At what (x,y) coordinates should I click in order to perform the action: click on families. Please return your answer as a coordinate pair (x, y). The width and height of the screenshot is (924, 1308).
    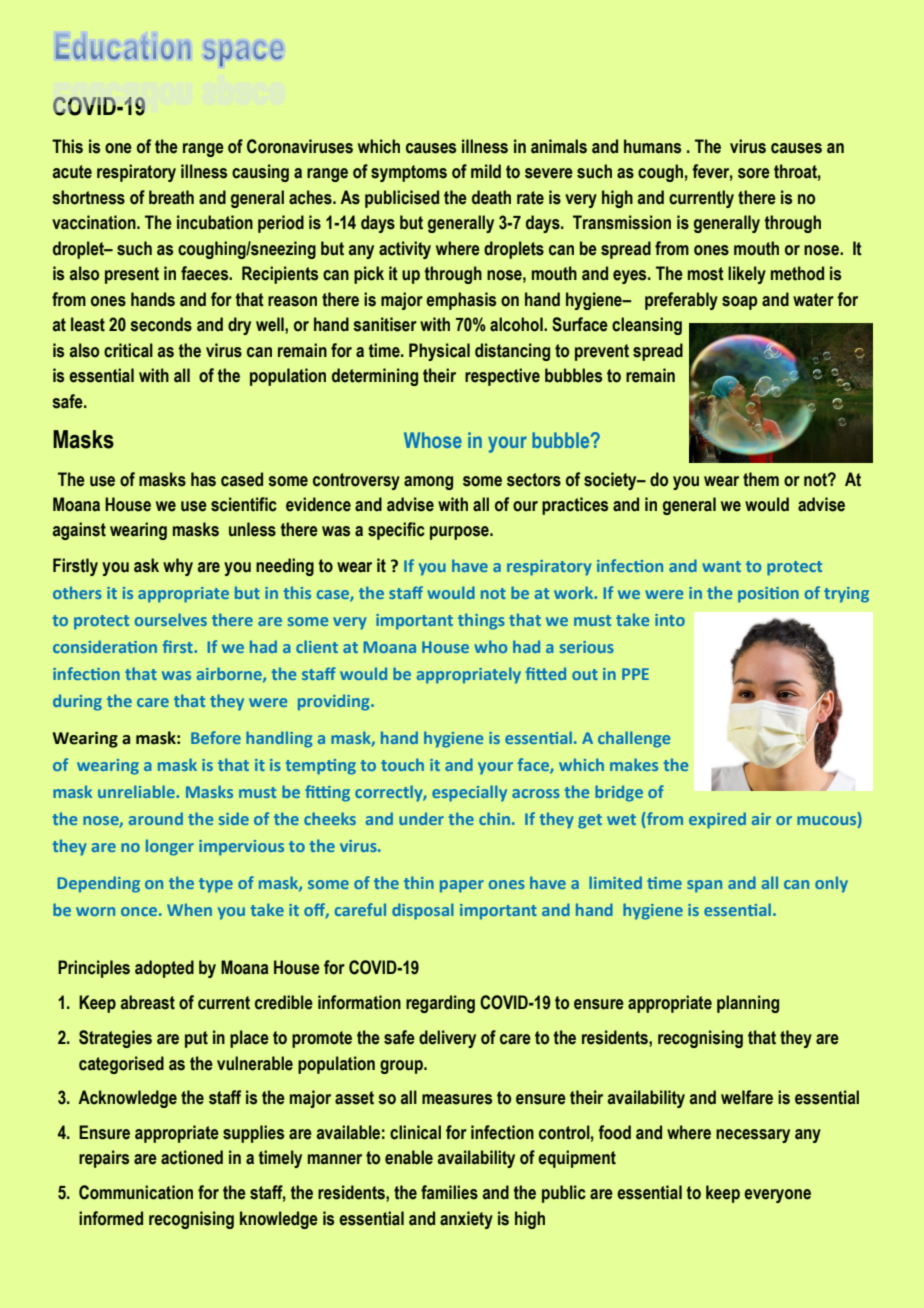
    Looking at the image, I should click on (449, 1192).
